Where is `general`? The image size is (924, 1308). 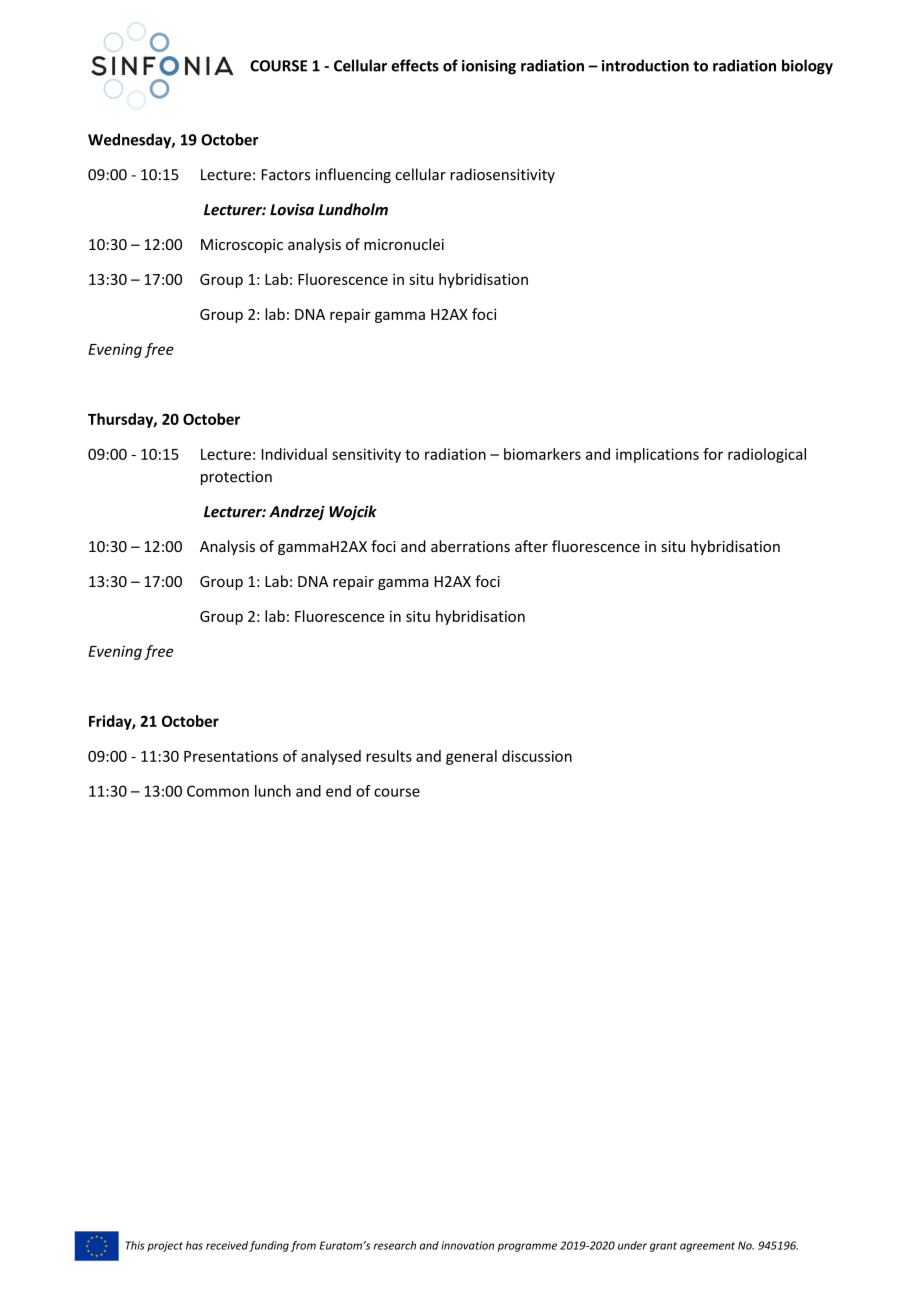
general is located at coordinates (471, 757).
